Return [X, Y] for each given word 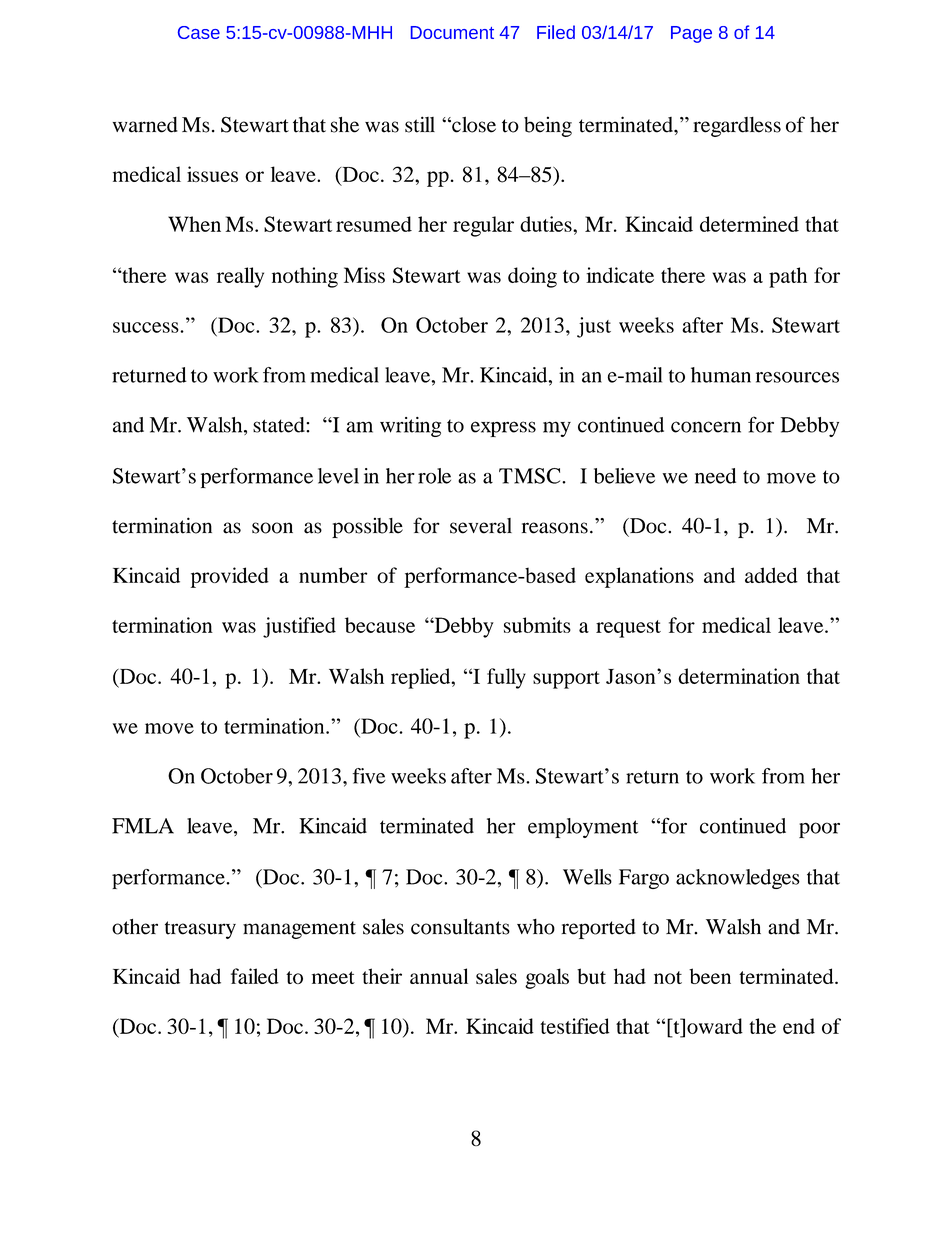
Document [452, 32]
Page [691, 34]
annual [439, 976]
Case [199, 32]
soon [272, 528]
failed [255, 976]
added [771, 575]
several [481, 526]
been [710, 976]
